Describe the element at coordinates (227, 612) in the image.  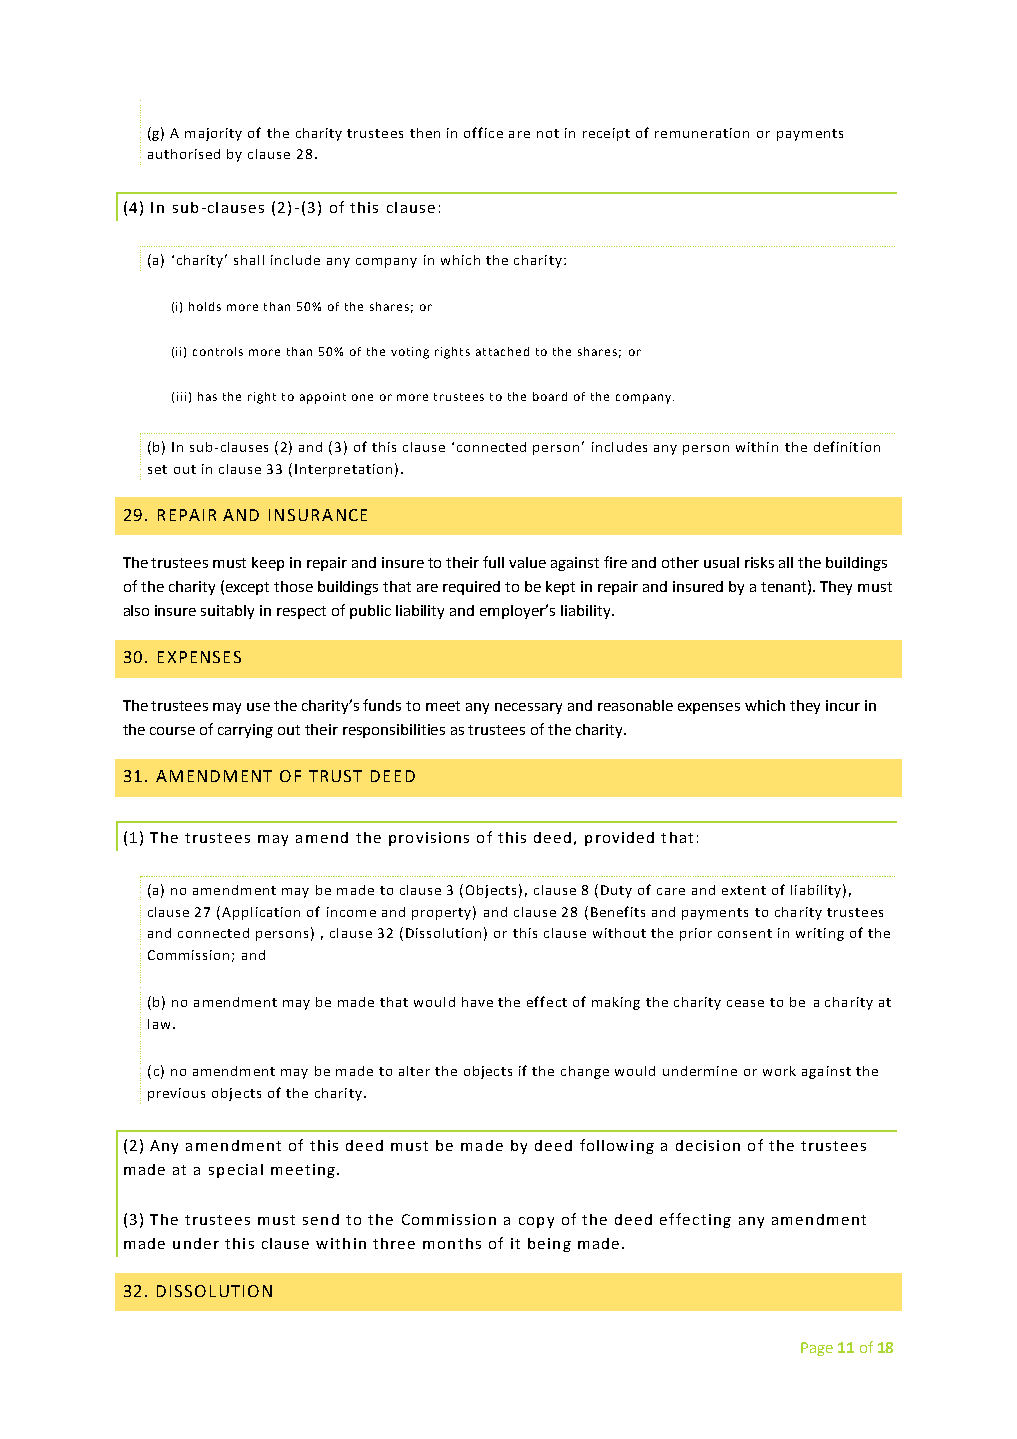
I see `suitably` at that location.
